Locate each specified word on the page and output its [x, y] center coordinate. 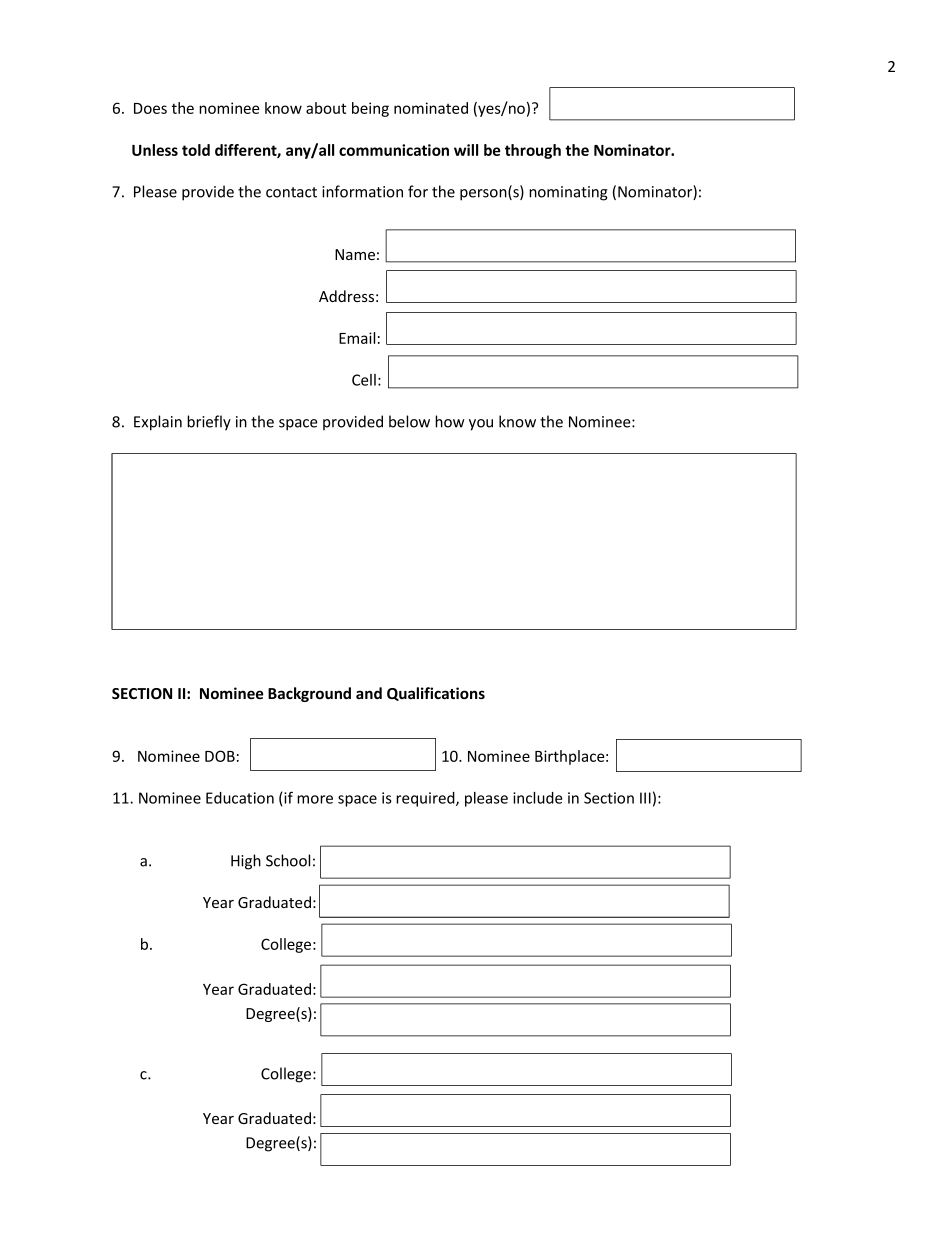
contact [291, 192]
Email [357, 338]
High [246, 862]
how [450, 421]
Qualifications [436, 694]
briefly [209, 423]
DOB [220, 756]
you [481, 425]
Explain [158, 423]
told [196, 150]
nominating [568, 193]
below [409, 421]
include [538, 798]
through [533, 151]
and [369, 693]
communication [394, 150]
